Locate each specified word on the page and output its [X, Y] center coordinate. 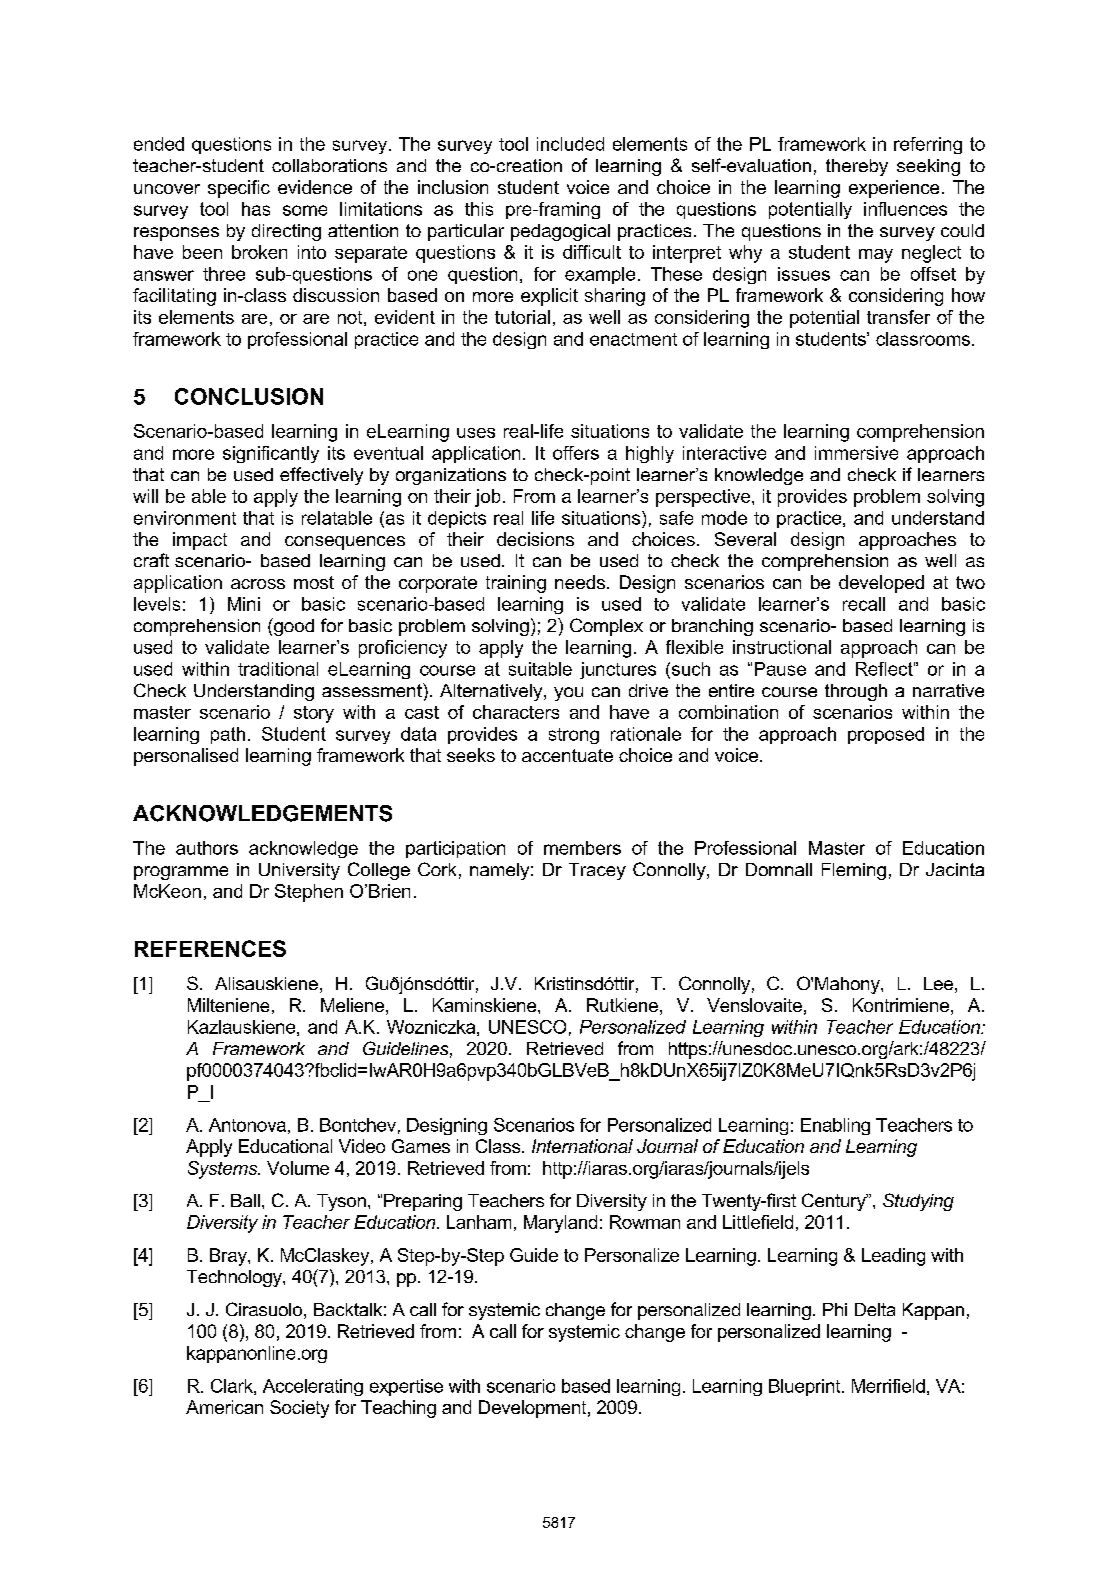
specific [239, 189]
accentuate [567, 755]
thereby [857, 167]
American [224, 1407]
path [228, 735]
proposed [886, 735]
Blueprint [806, 1387]
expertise [406, 1387]
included [570, 144]
